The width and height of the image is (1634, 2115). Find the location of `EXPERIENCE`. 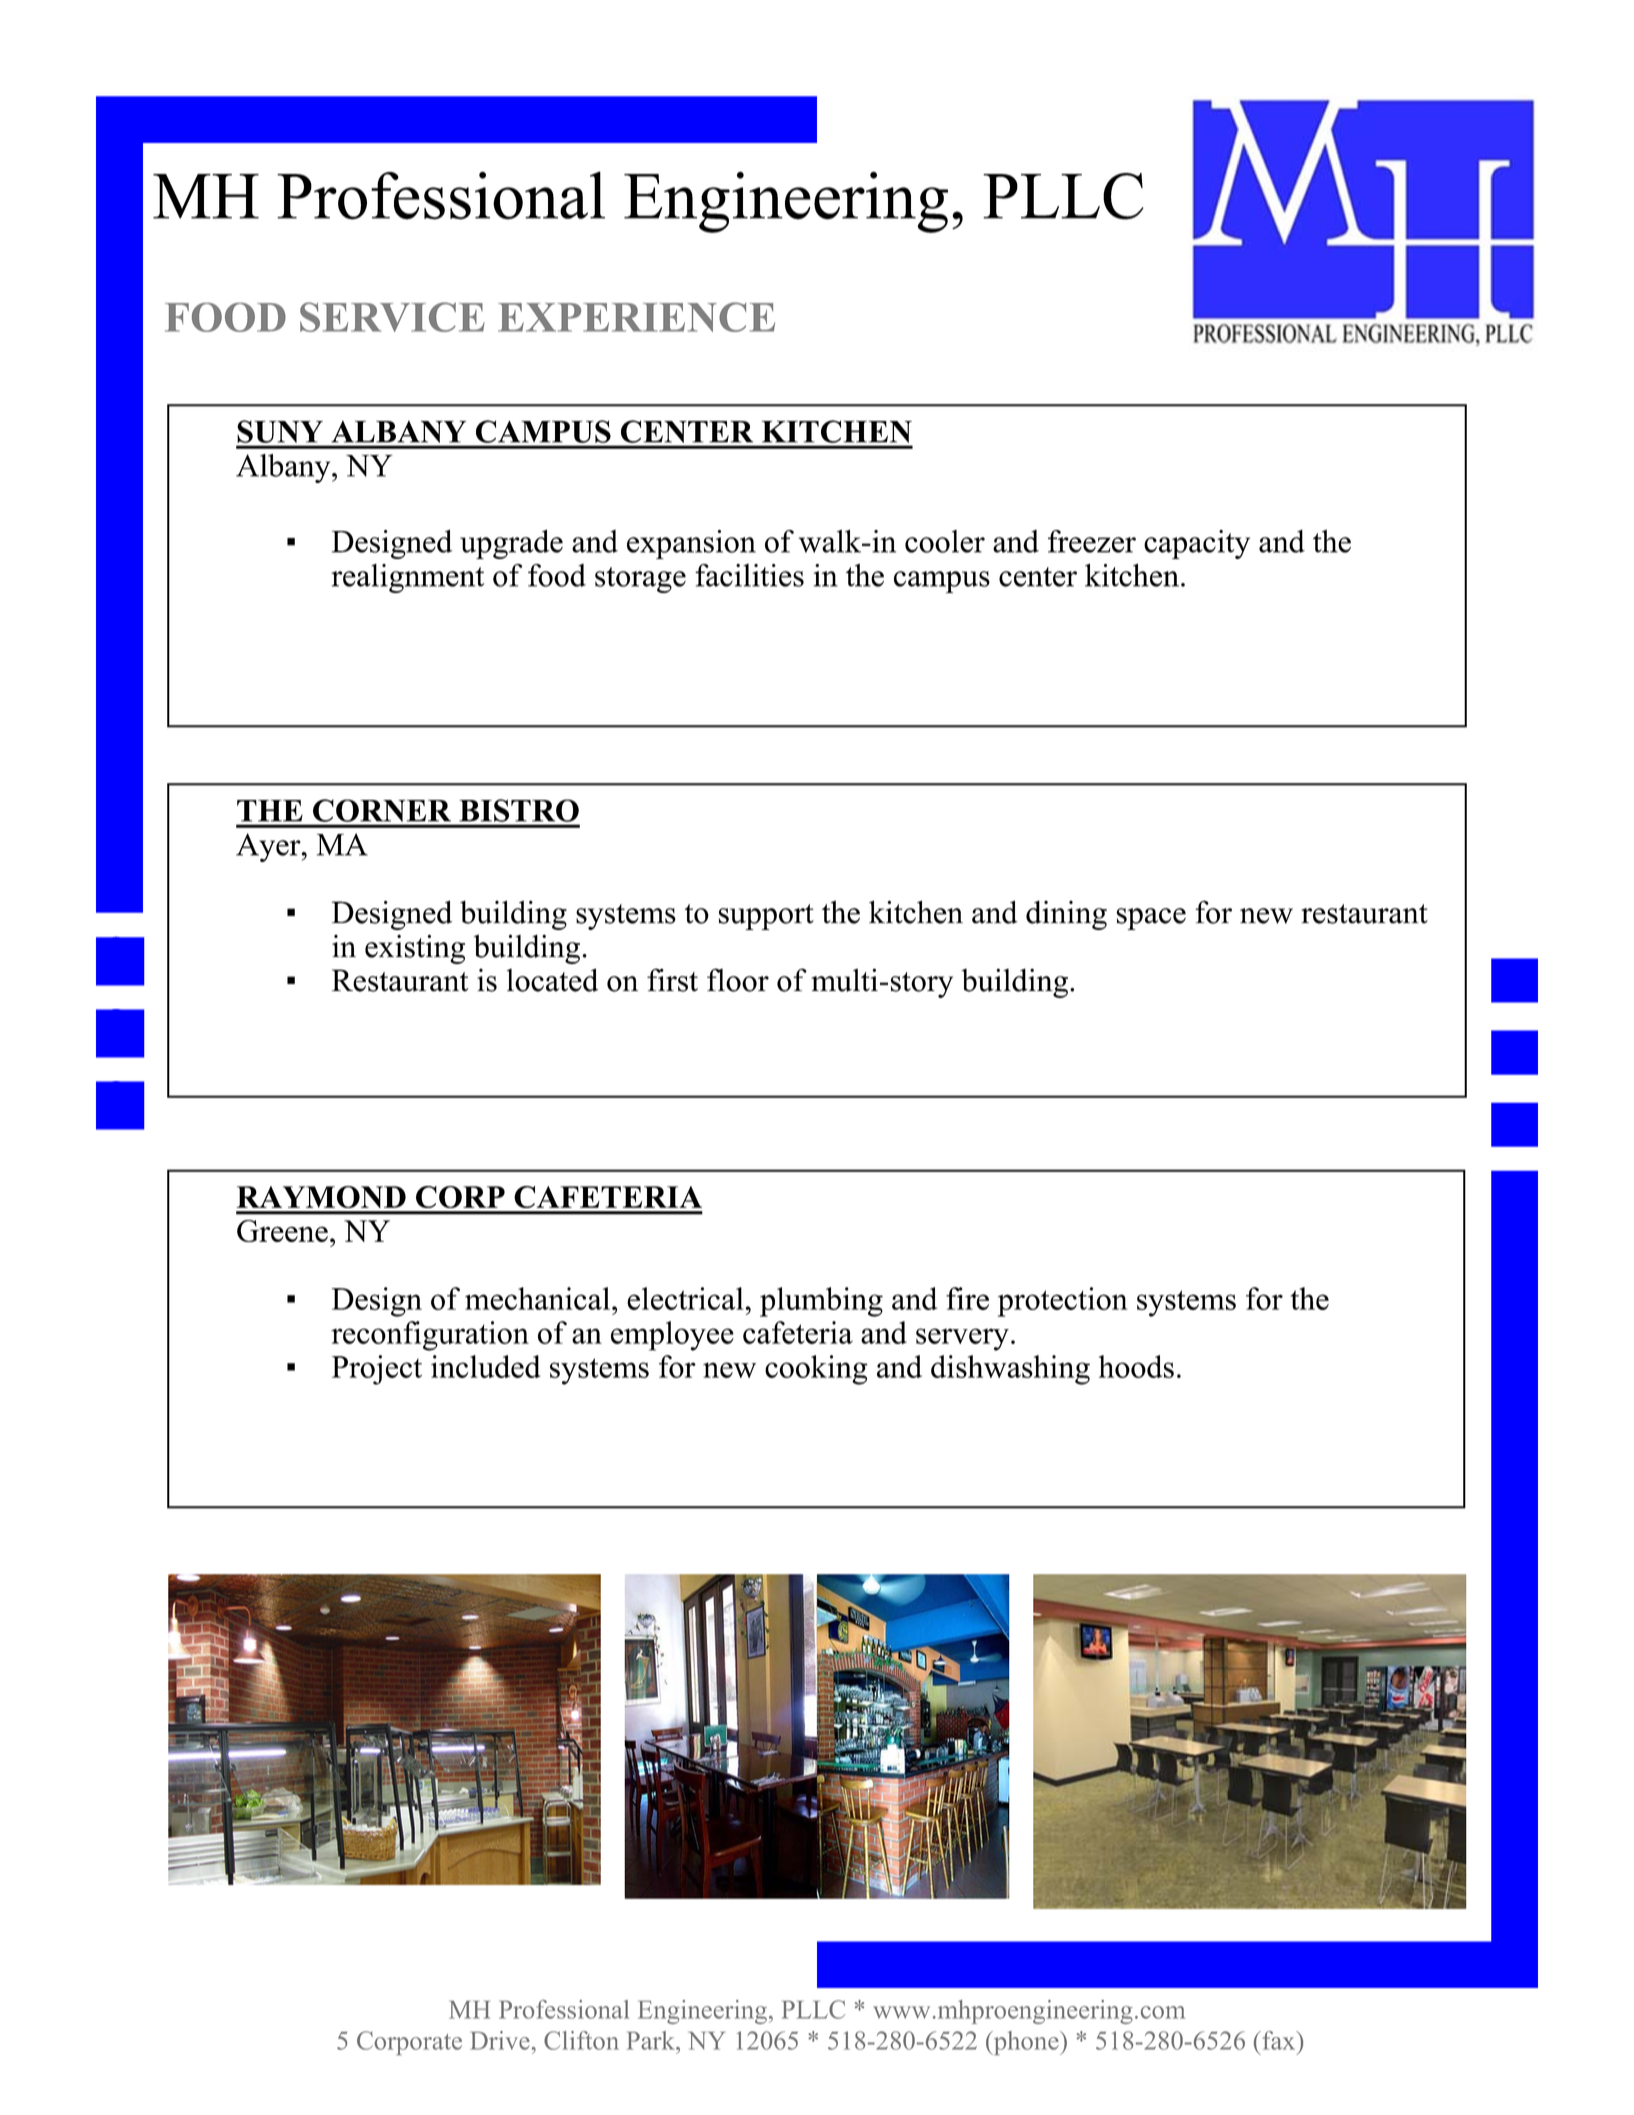

EXPERIENCE is located at coordinates (636, 317).
